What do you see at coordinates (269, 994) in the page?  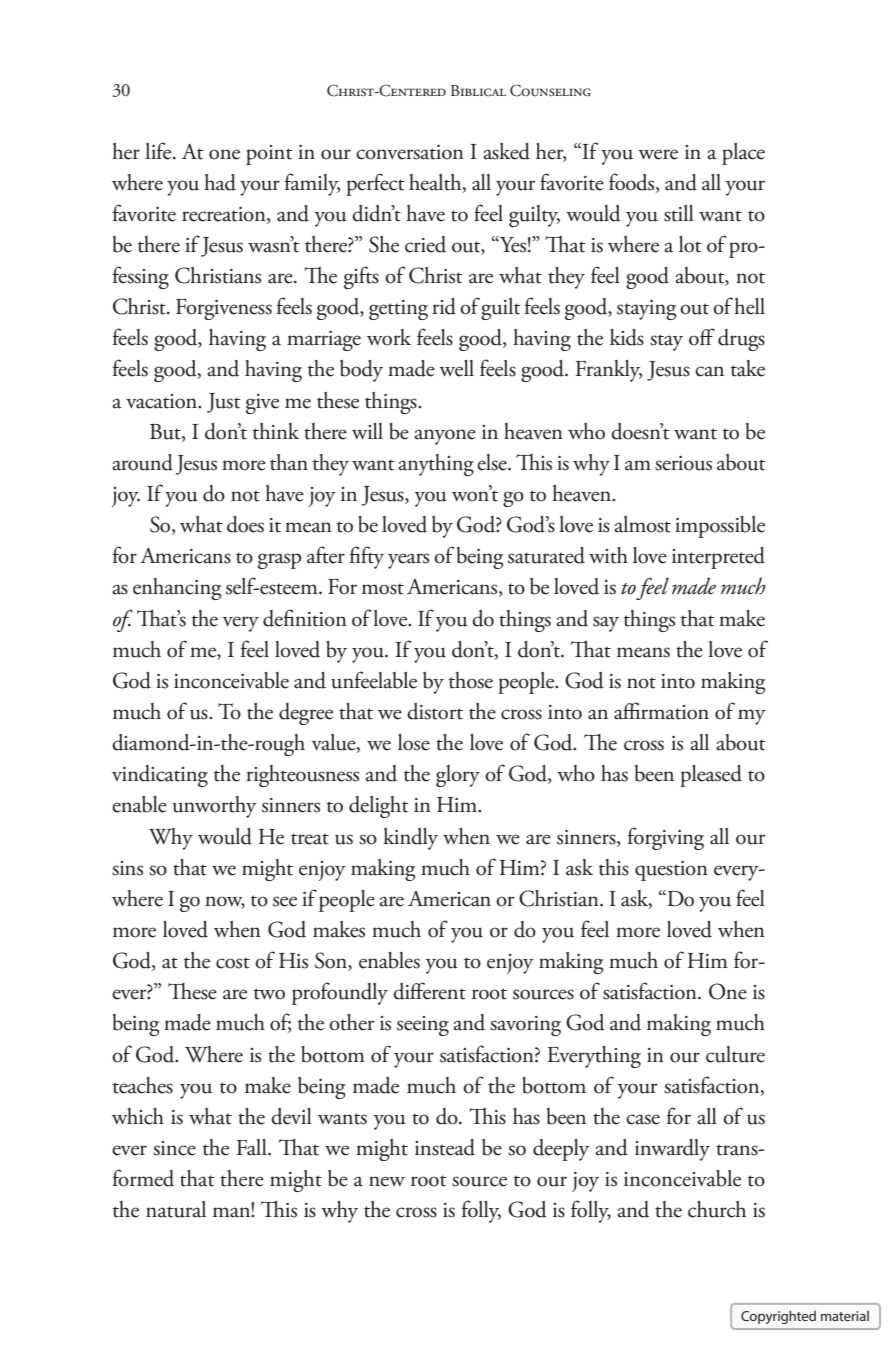 I see `two` at bounding box center [269, 994].
